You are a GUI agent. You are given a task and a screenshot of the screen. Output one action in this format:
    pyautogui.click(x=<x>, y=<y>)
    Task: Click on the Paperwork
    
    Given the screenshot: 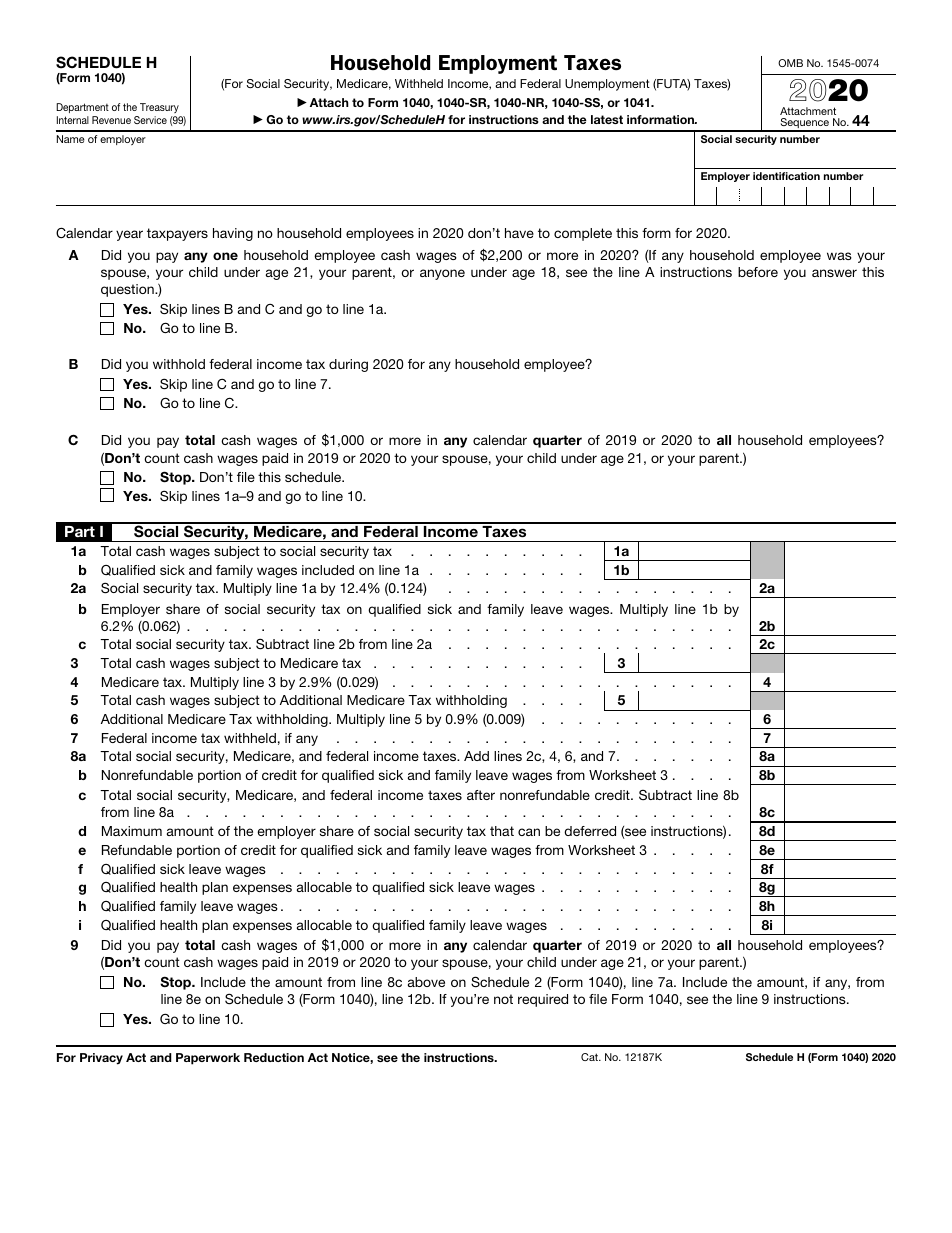 What is the action you would take?
    pyautogui.click(x=208, y=1059)
